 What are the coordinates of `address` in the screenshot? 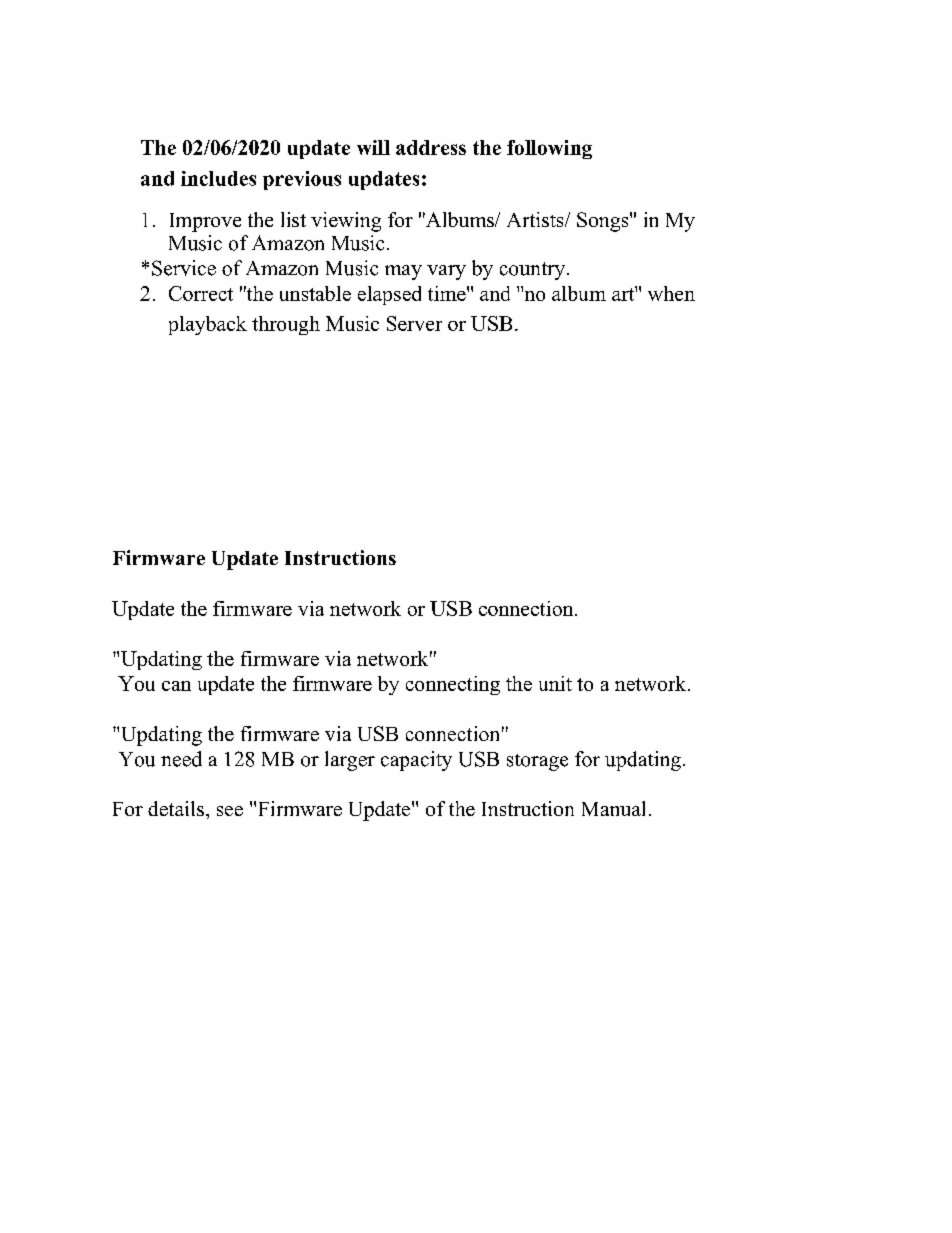 It's located at (431, 147).
